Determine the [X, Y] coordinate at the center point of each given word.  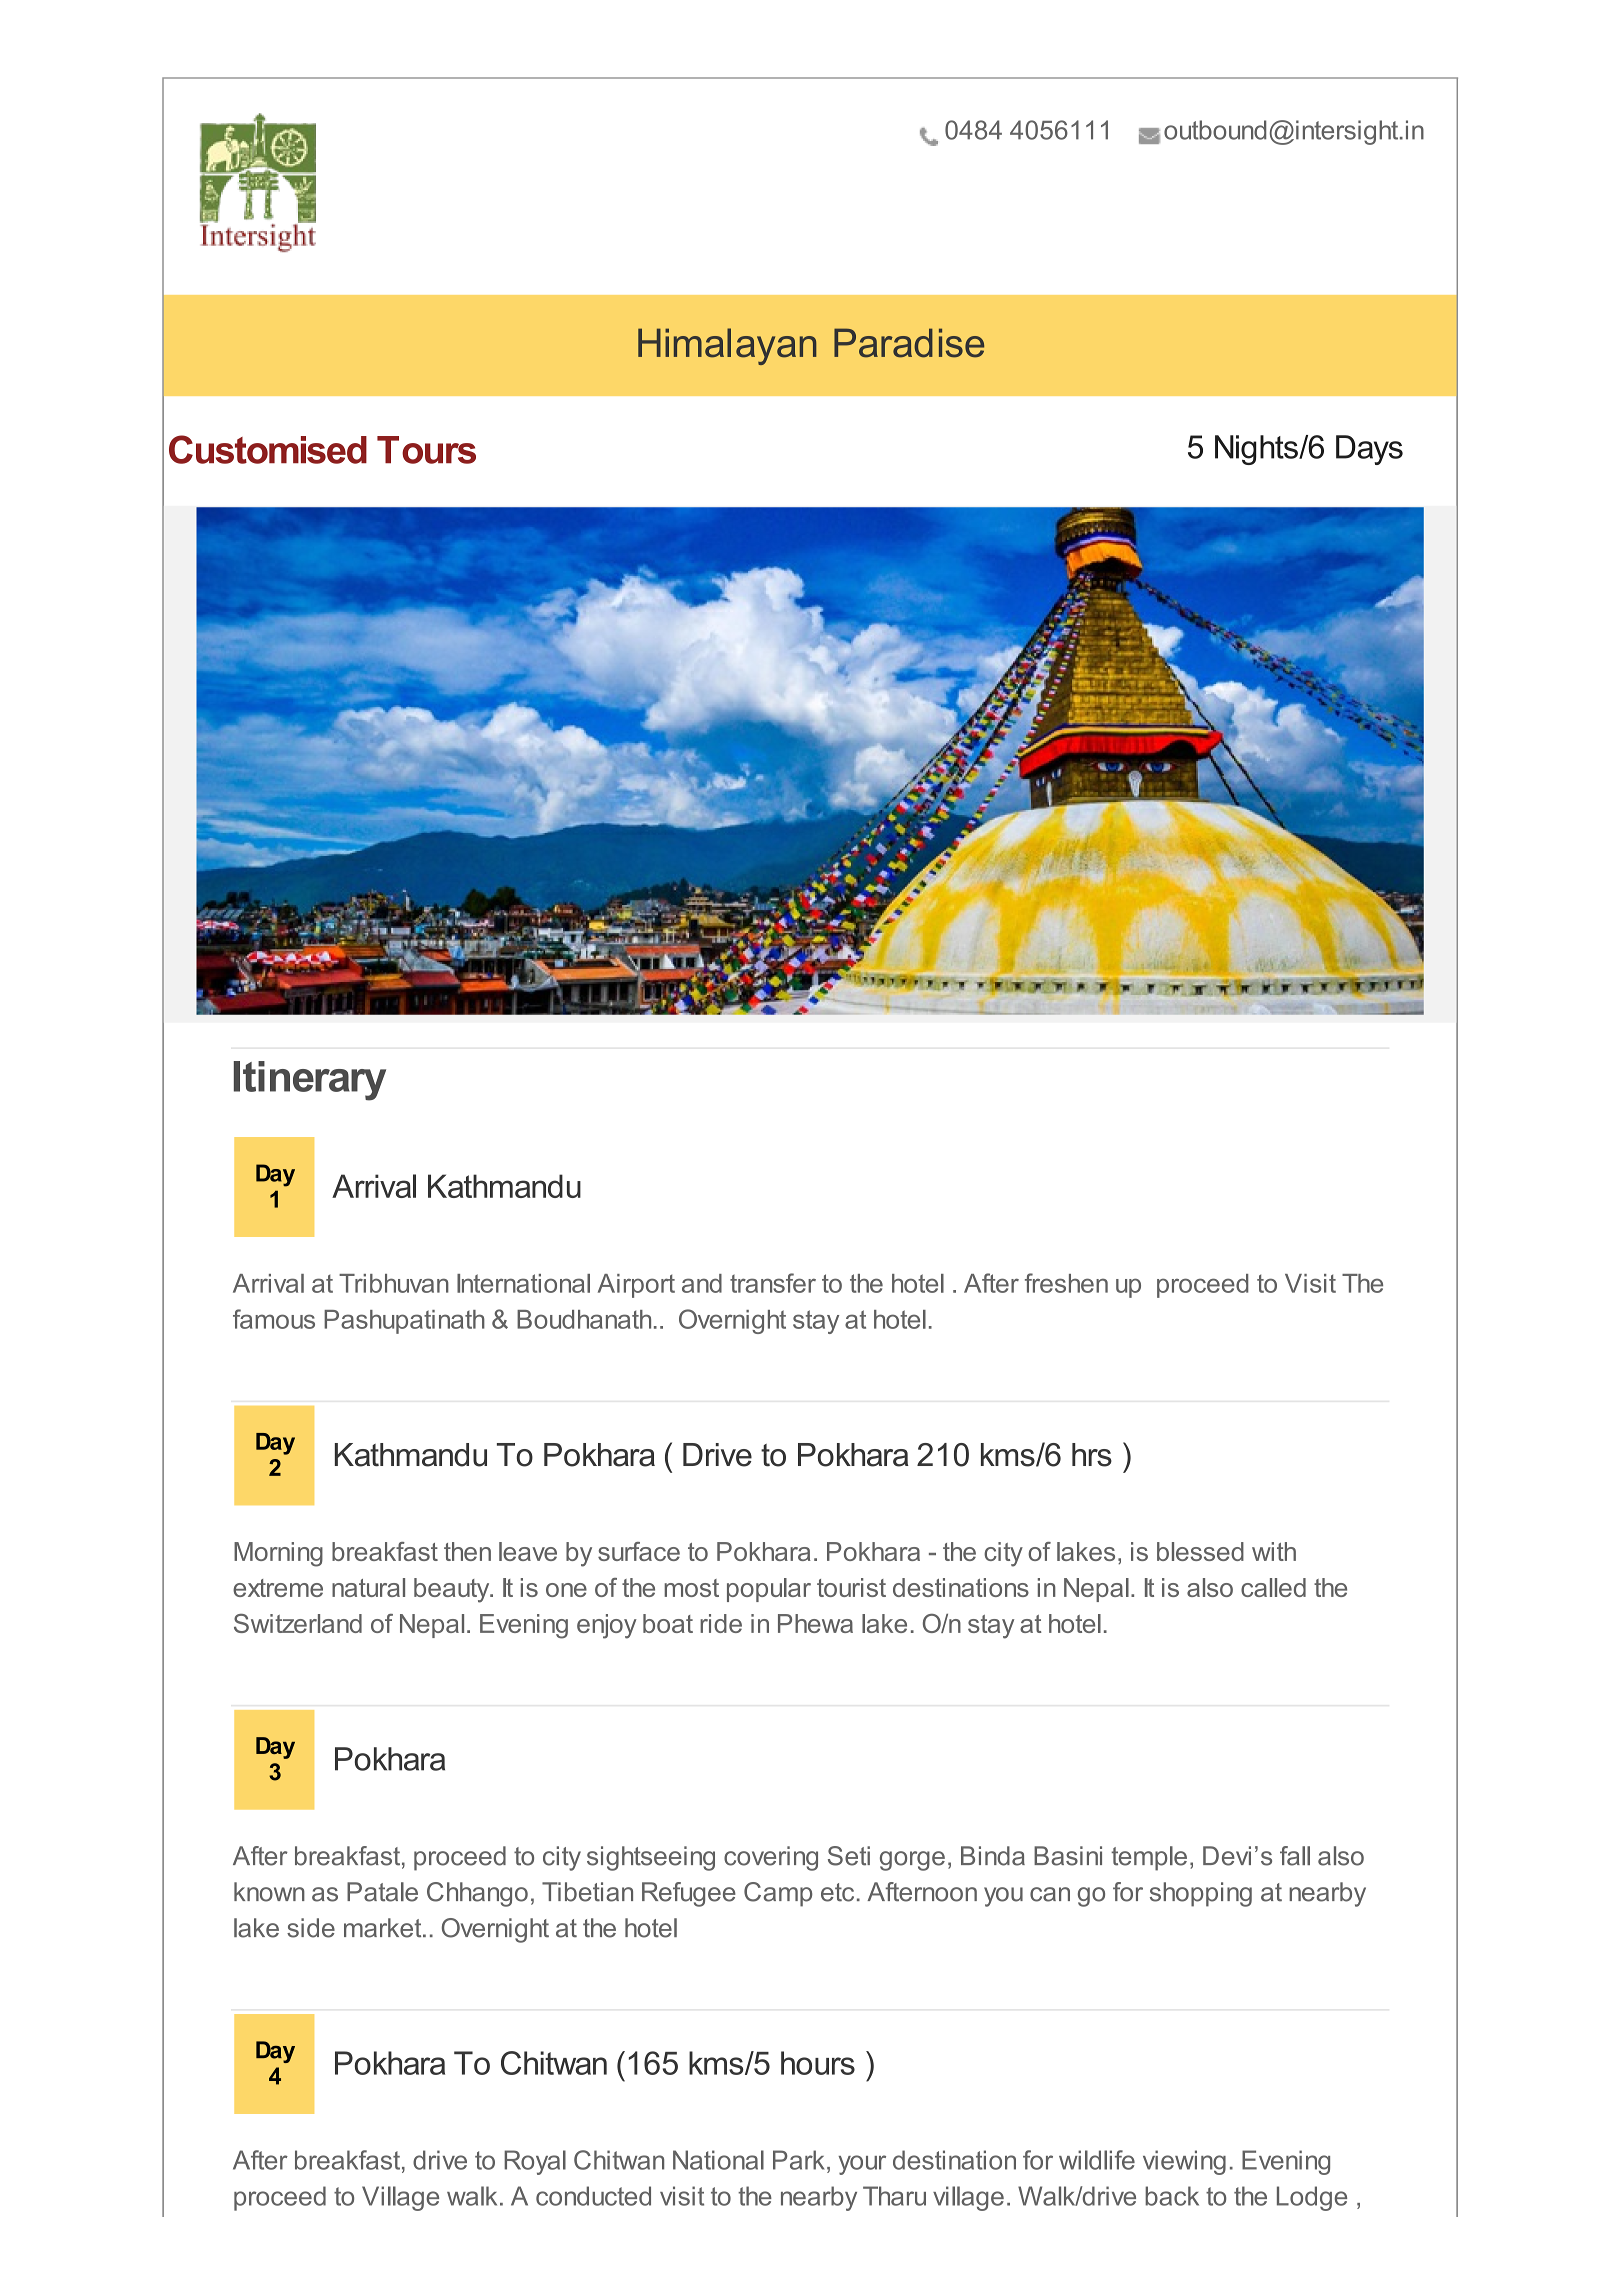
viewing [1184, 2162]
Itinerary [310, 1081]
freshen [1066, 1283]
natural [368, 1587]
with [1274, 1551]
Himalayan [727, 346]
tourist [851, 1587]
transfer [773, 1283]
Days [1369, 450]
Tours [426, 450]
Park [799, 2160]
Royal [535, 2162]
